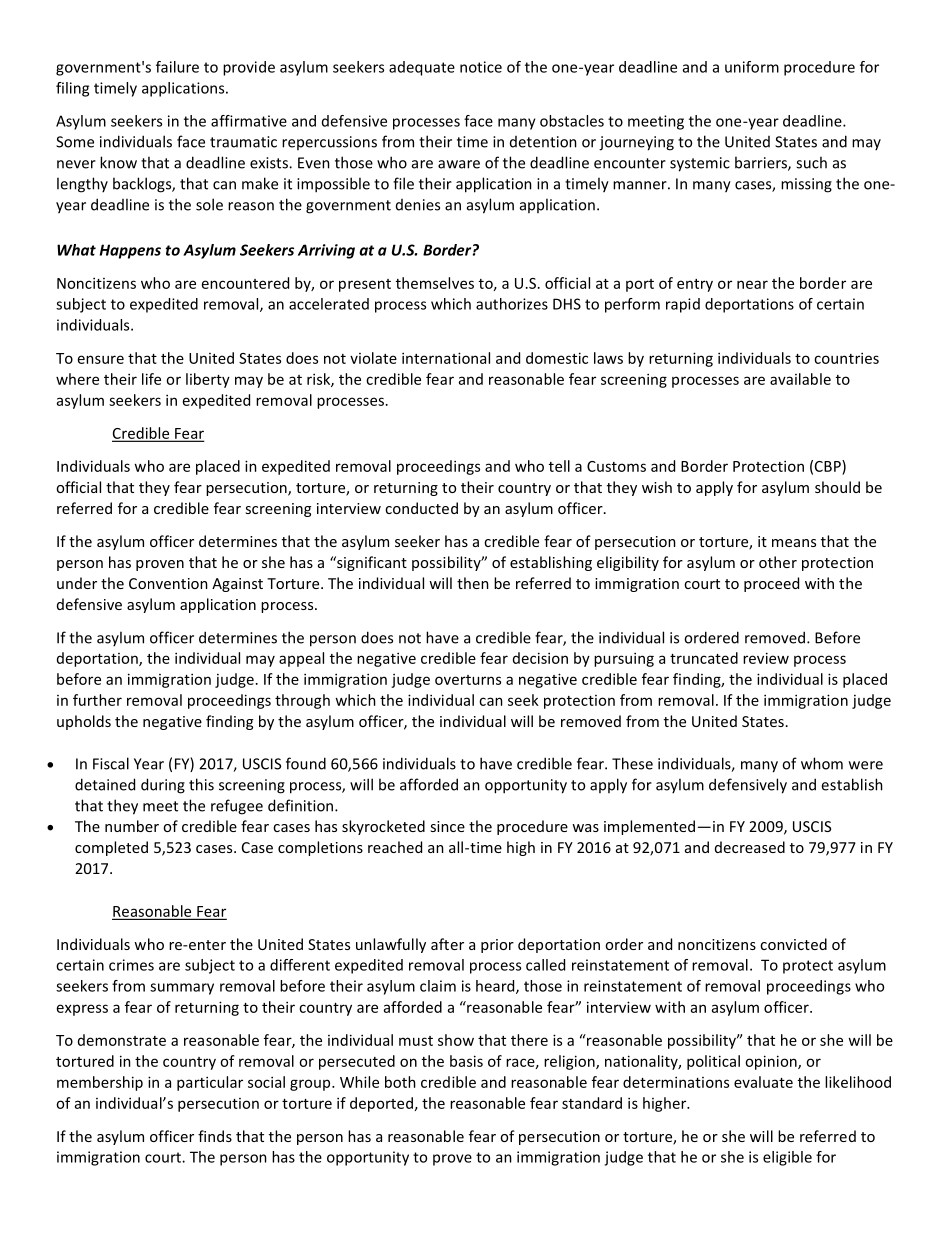 The image size is (952, 1233). I want to click on whom, so click(822, 763).
